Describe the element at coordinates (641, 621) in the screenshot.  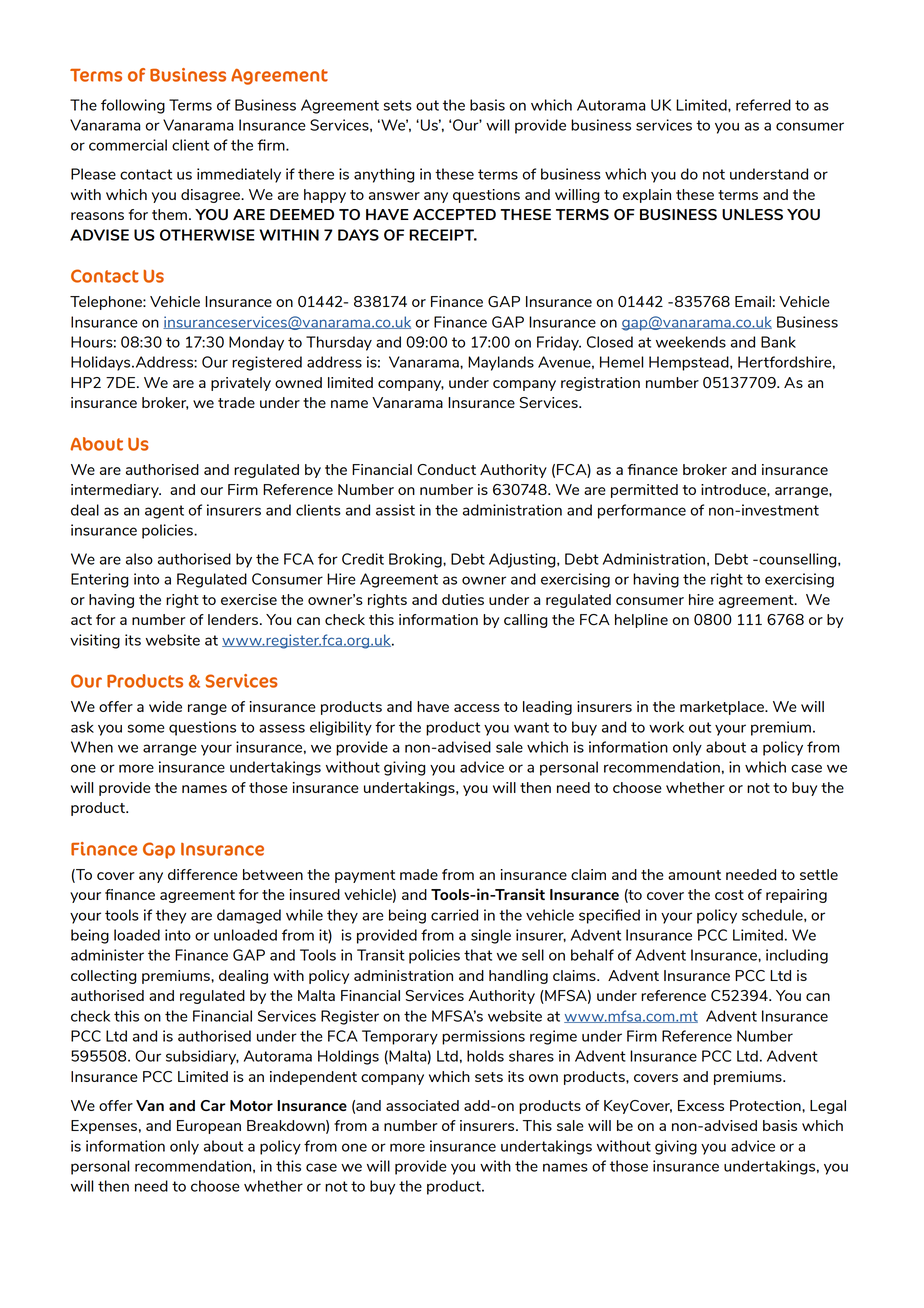
I see `helpline` at that location.
